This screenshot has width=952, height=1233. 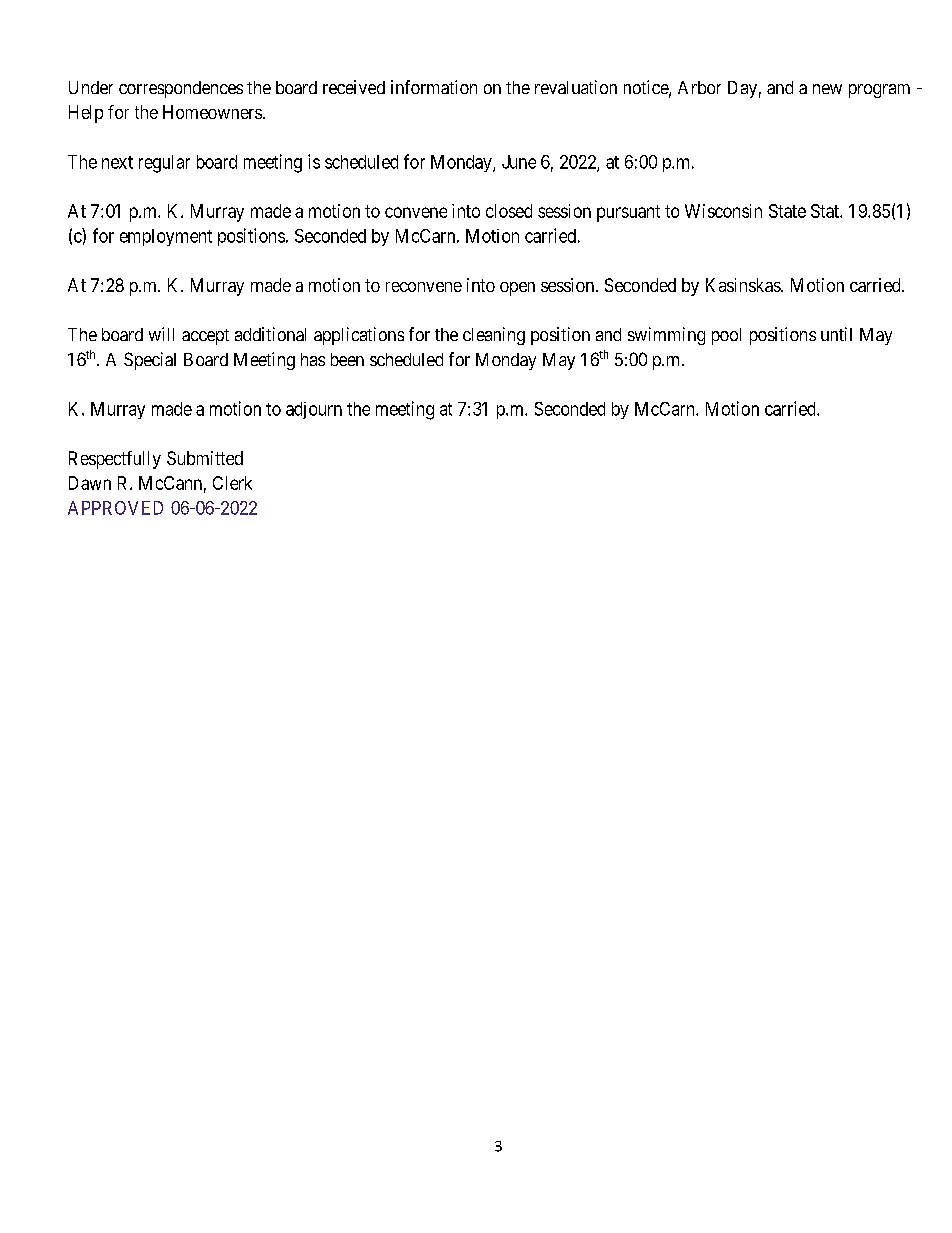 I want to click on Special, so click(x=150, y=361).
